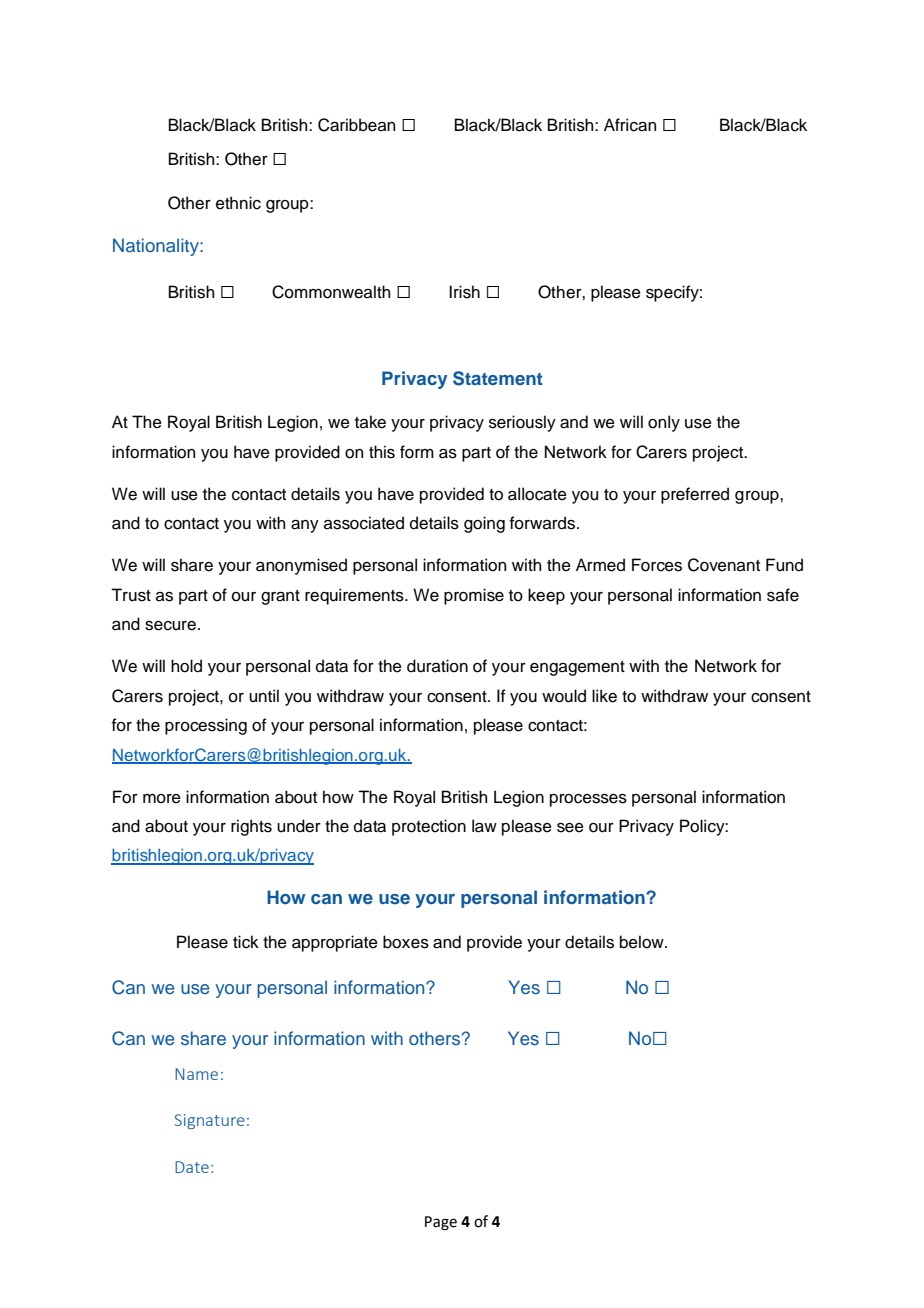 The width and height of the document is (924, 1308). Describe the element at coordinates (238, 203) in the document. I see `ethnic` at that location.
